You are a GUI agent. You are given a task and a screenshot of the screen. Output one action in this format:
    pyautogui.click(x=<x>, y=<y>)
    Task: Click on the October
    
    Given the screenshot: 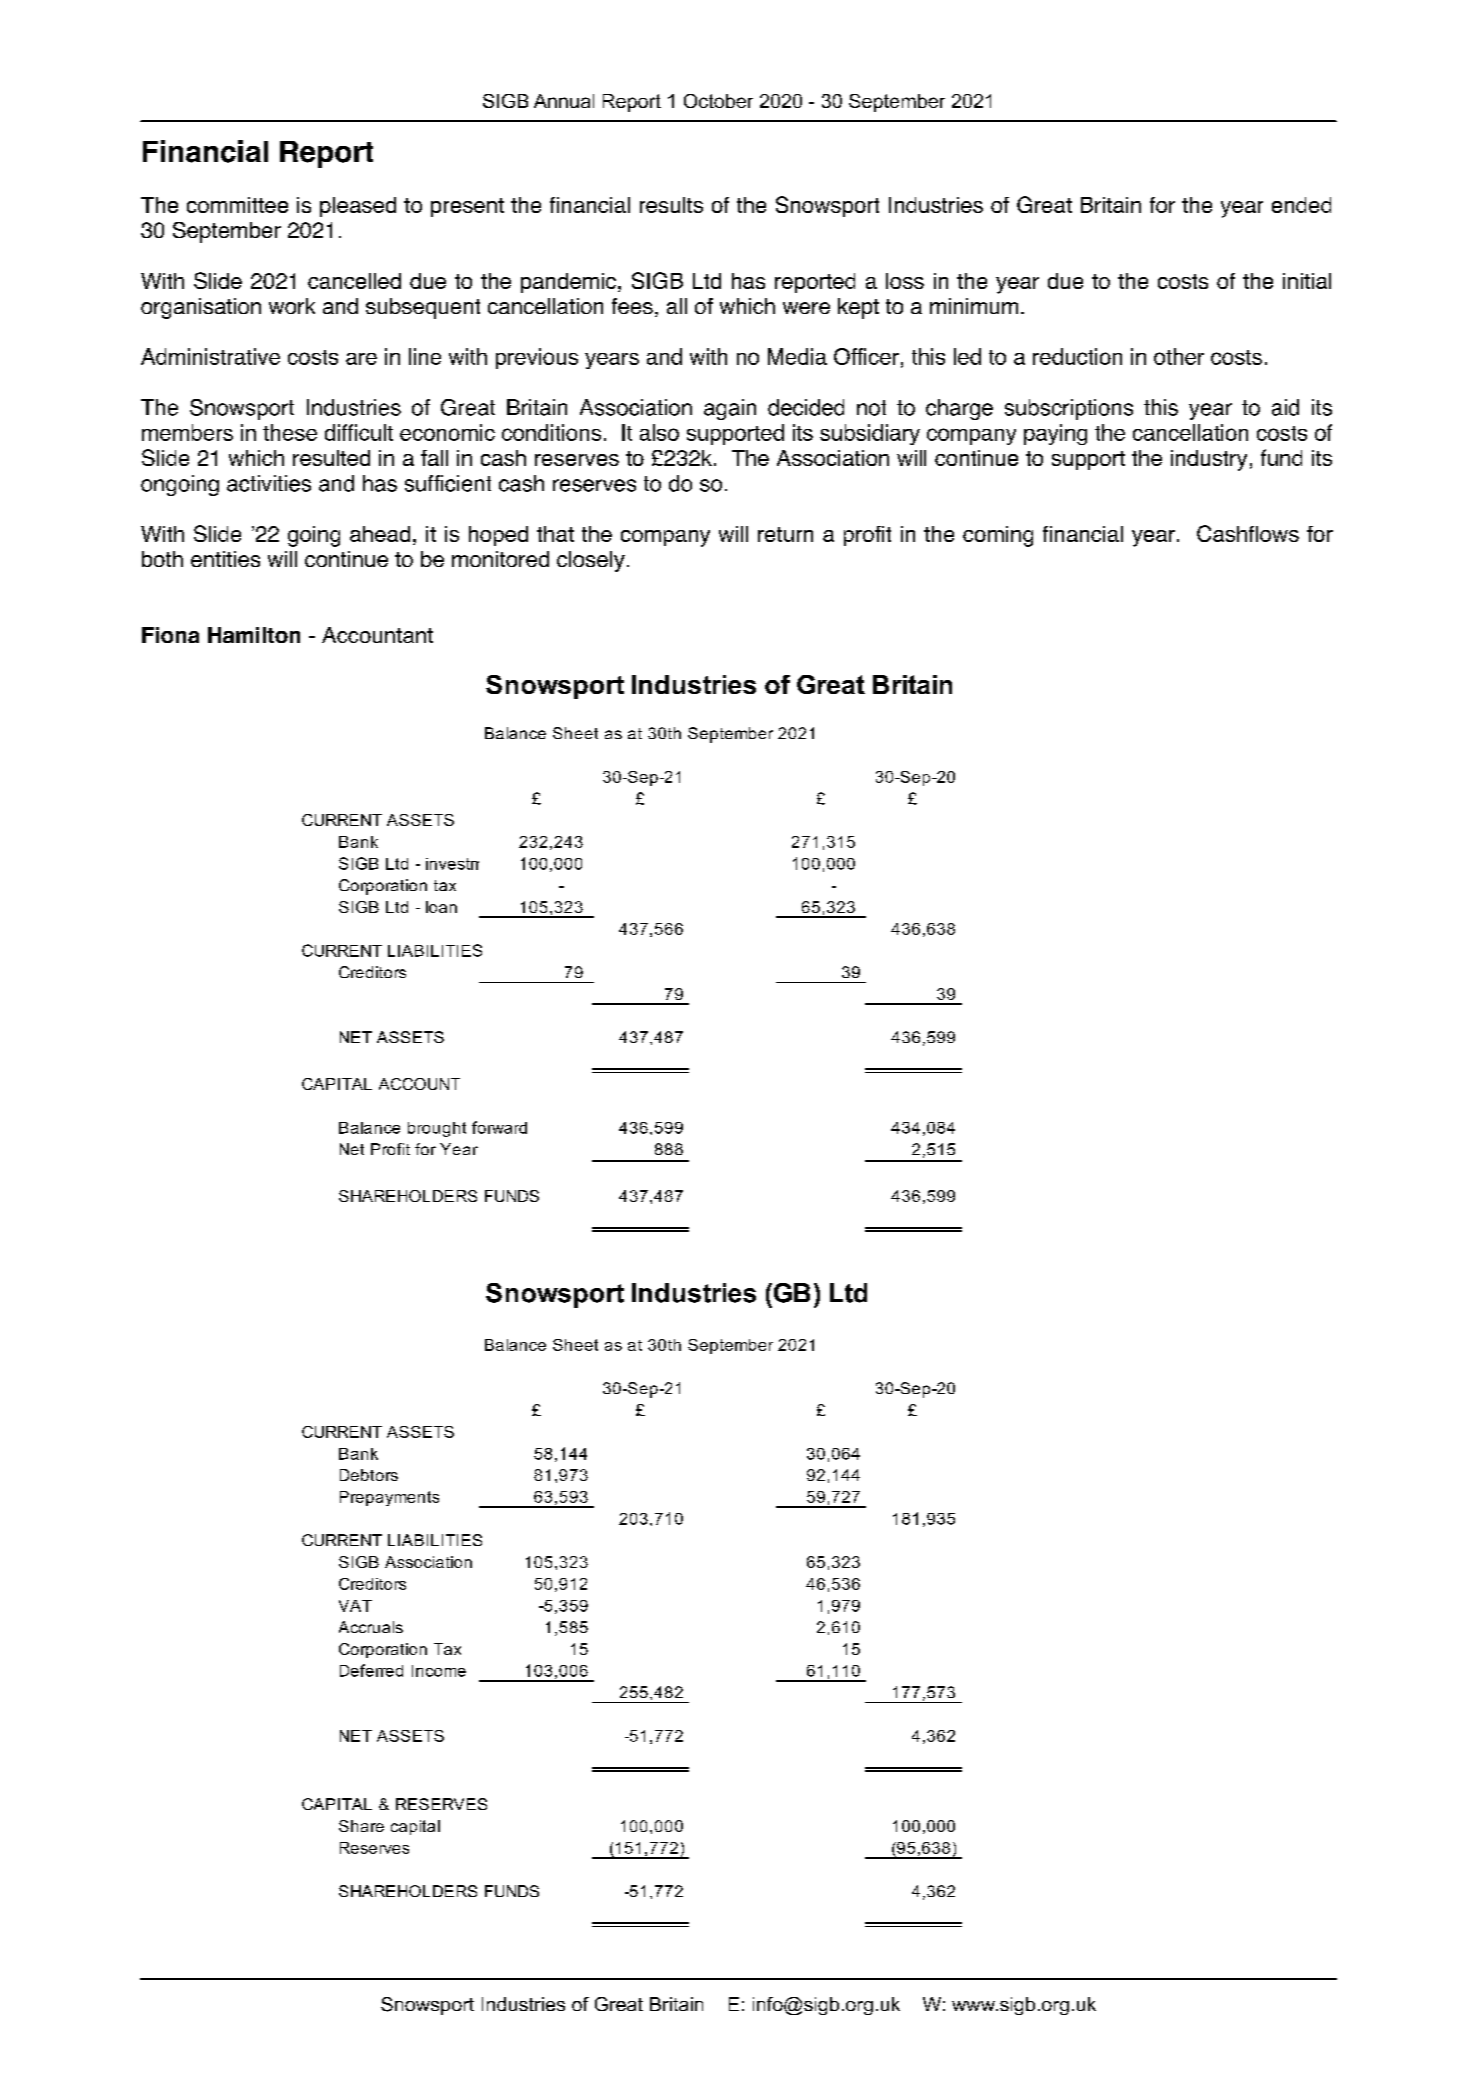 What is the action you would take?
    pyautogui.click(x=718, y=101)
